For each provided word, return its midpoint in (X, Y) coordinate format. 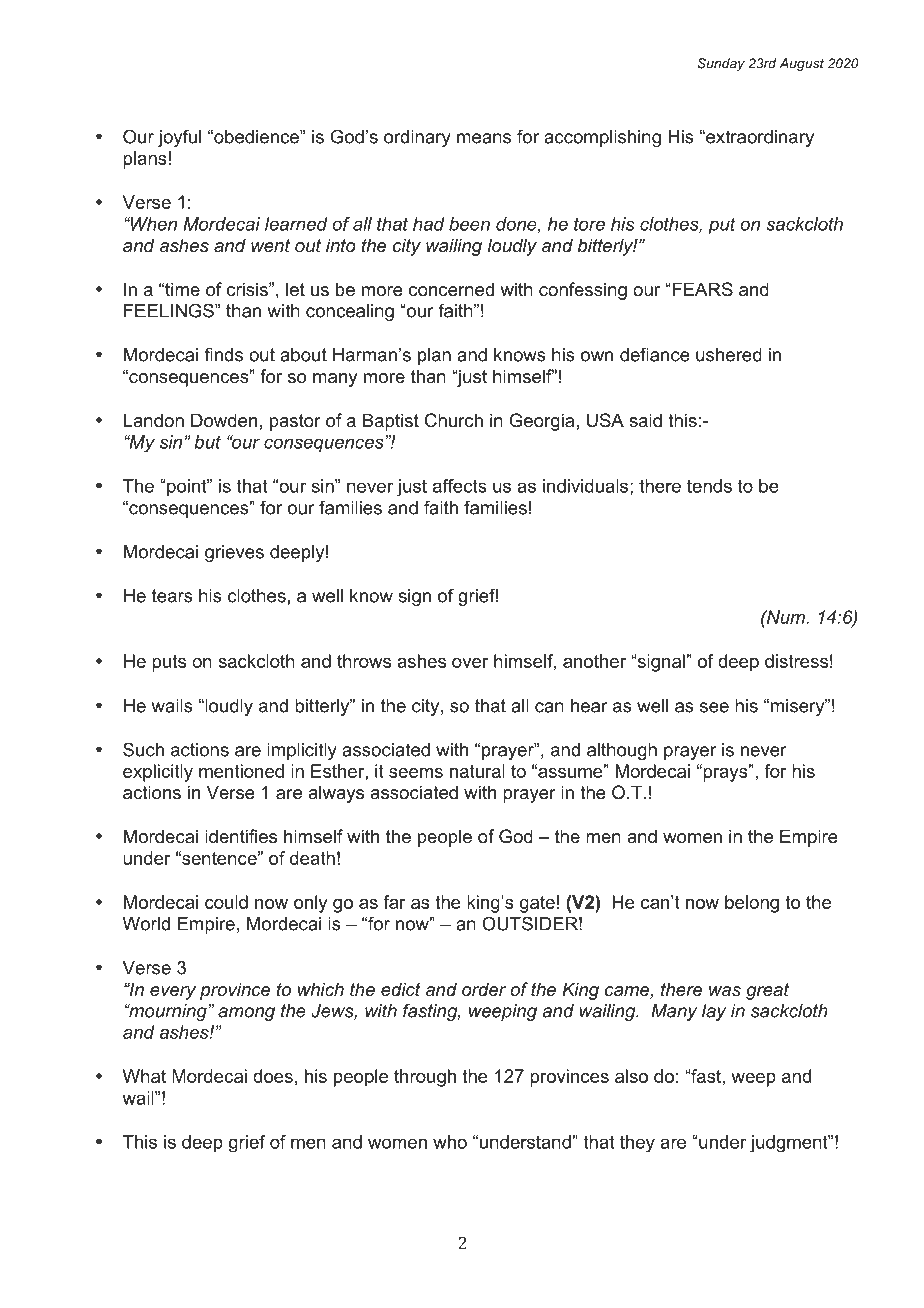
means (484, 138)
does (273, 1076)
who (450, 1142)
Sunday (721, 64)
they (637, 1144)
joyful (179, 138)
